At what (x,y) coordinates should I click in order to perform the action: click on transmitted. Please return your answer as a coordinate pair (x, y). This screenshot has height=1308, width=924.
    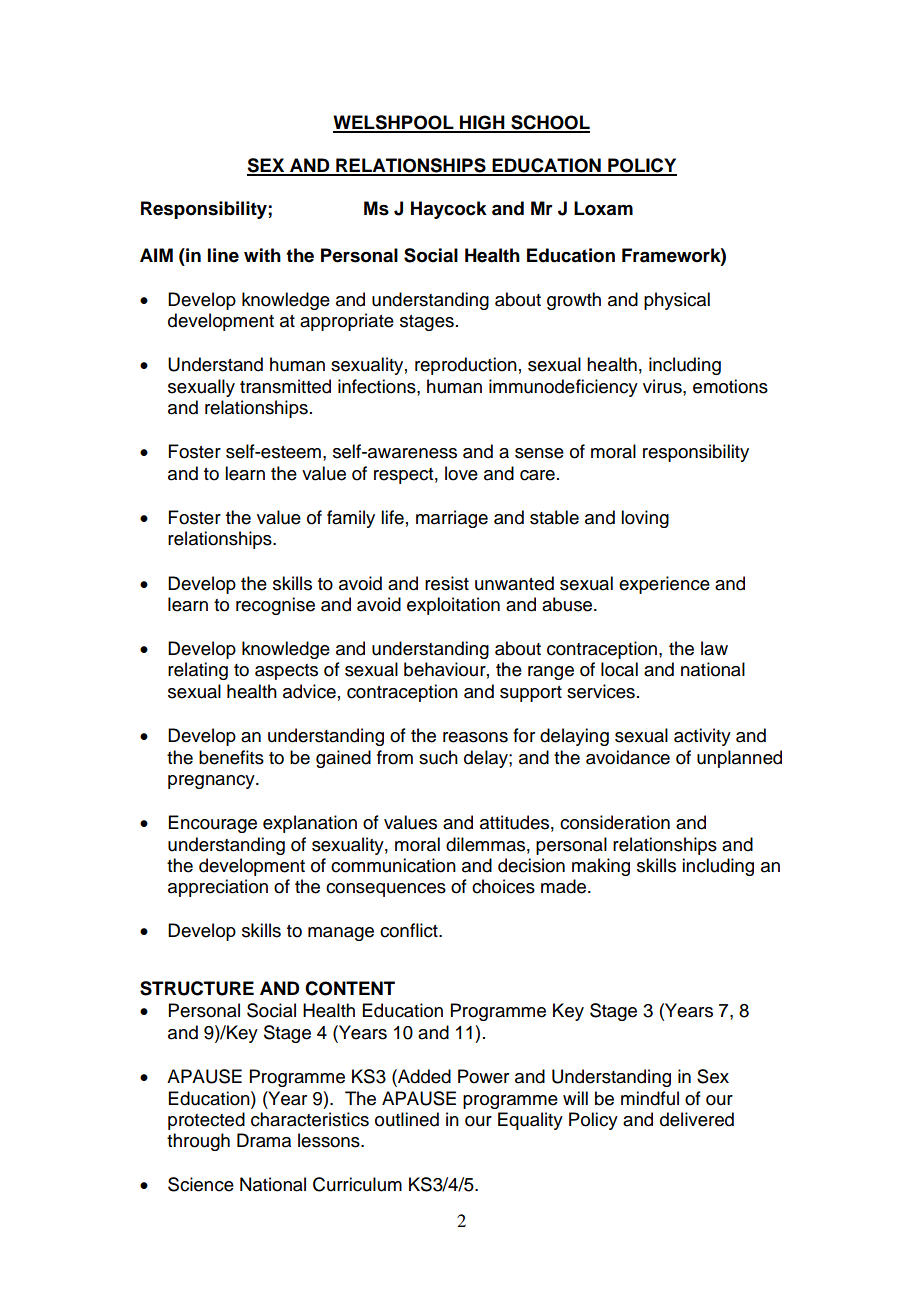
    Looking at the image, I should click on (285, 386).
